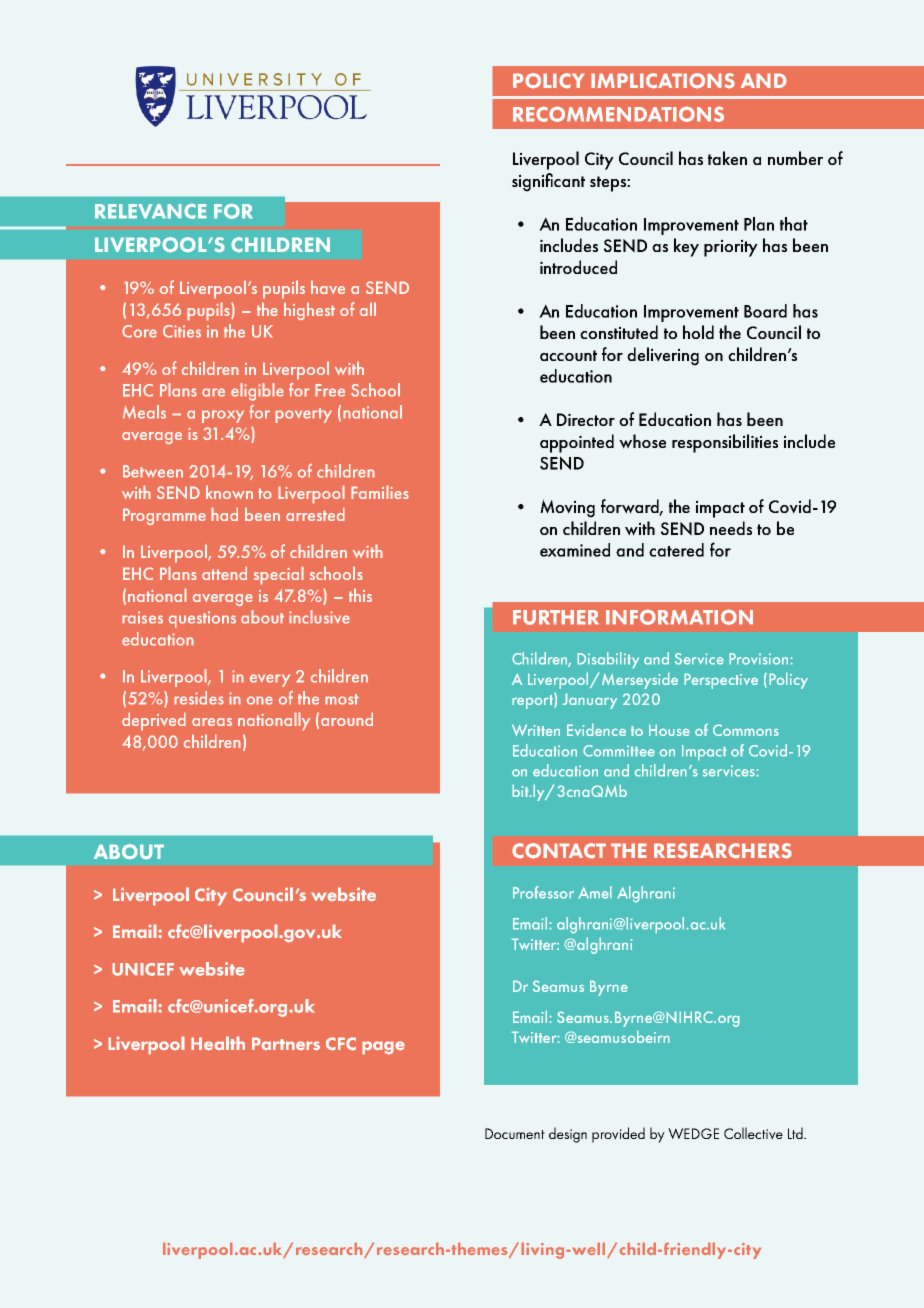  Describe the element at coordinates (182, 331) in the screenshot. I see `Cities` at that location.
